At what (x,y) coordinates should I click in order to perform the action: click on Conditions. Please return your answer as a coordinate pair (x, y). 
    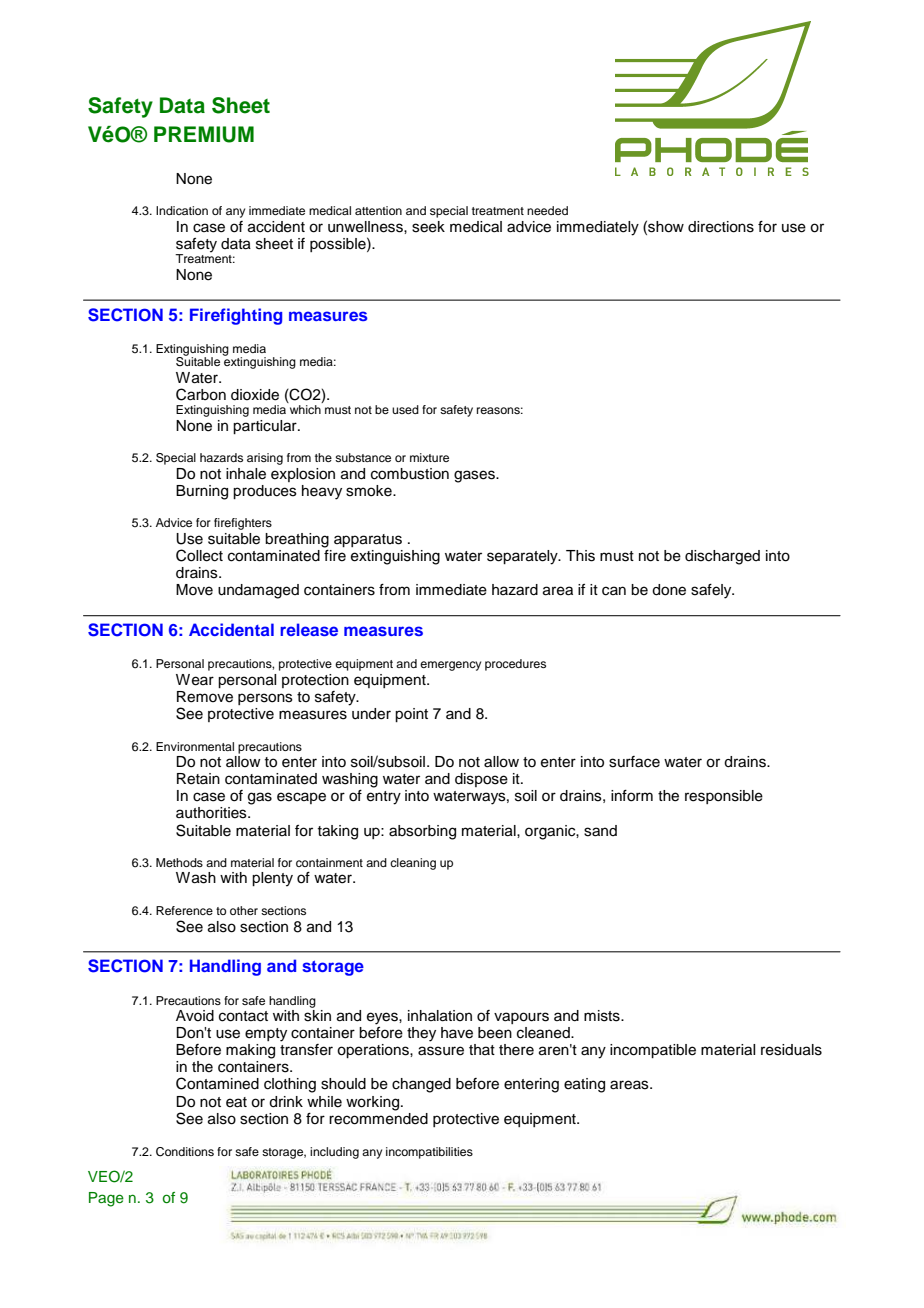
    Looking at the image, I should click on (185, 1152).
